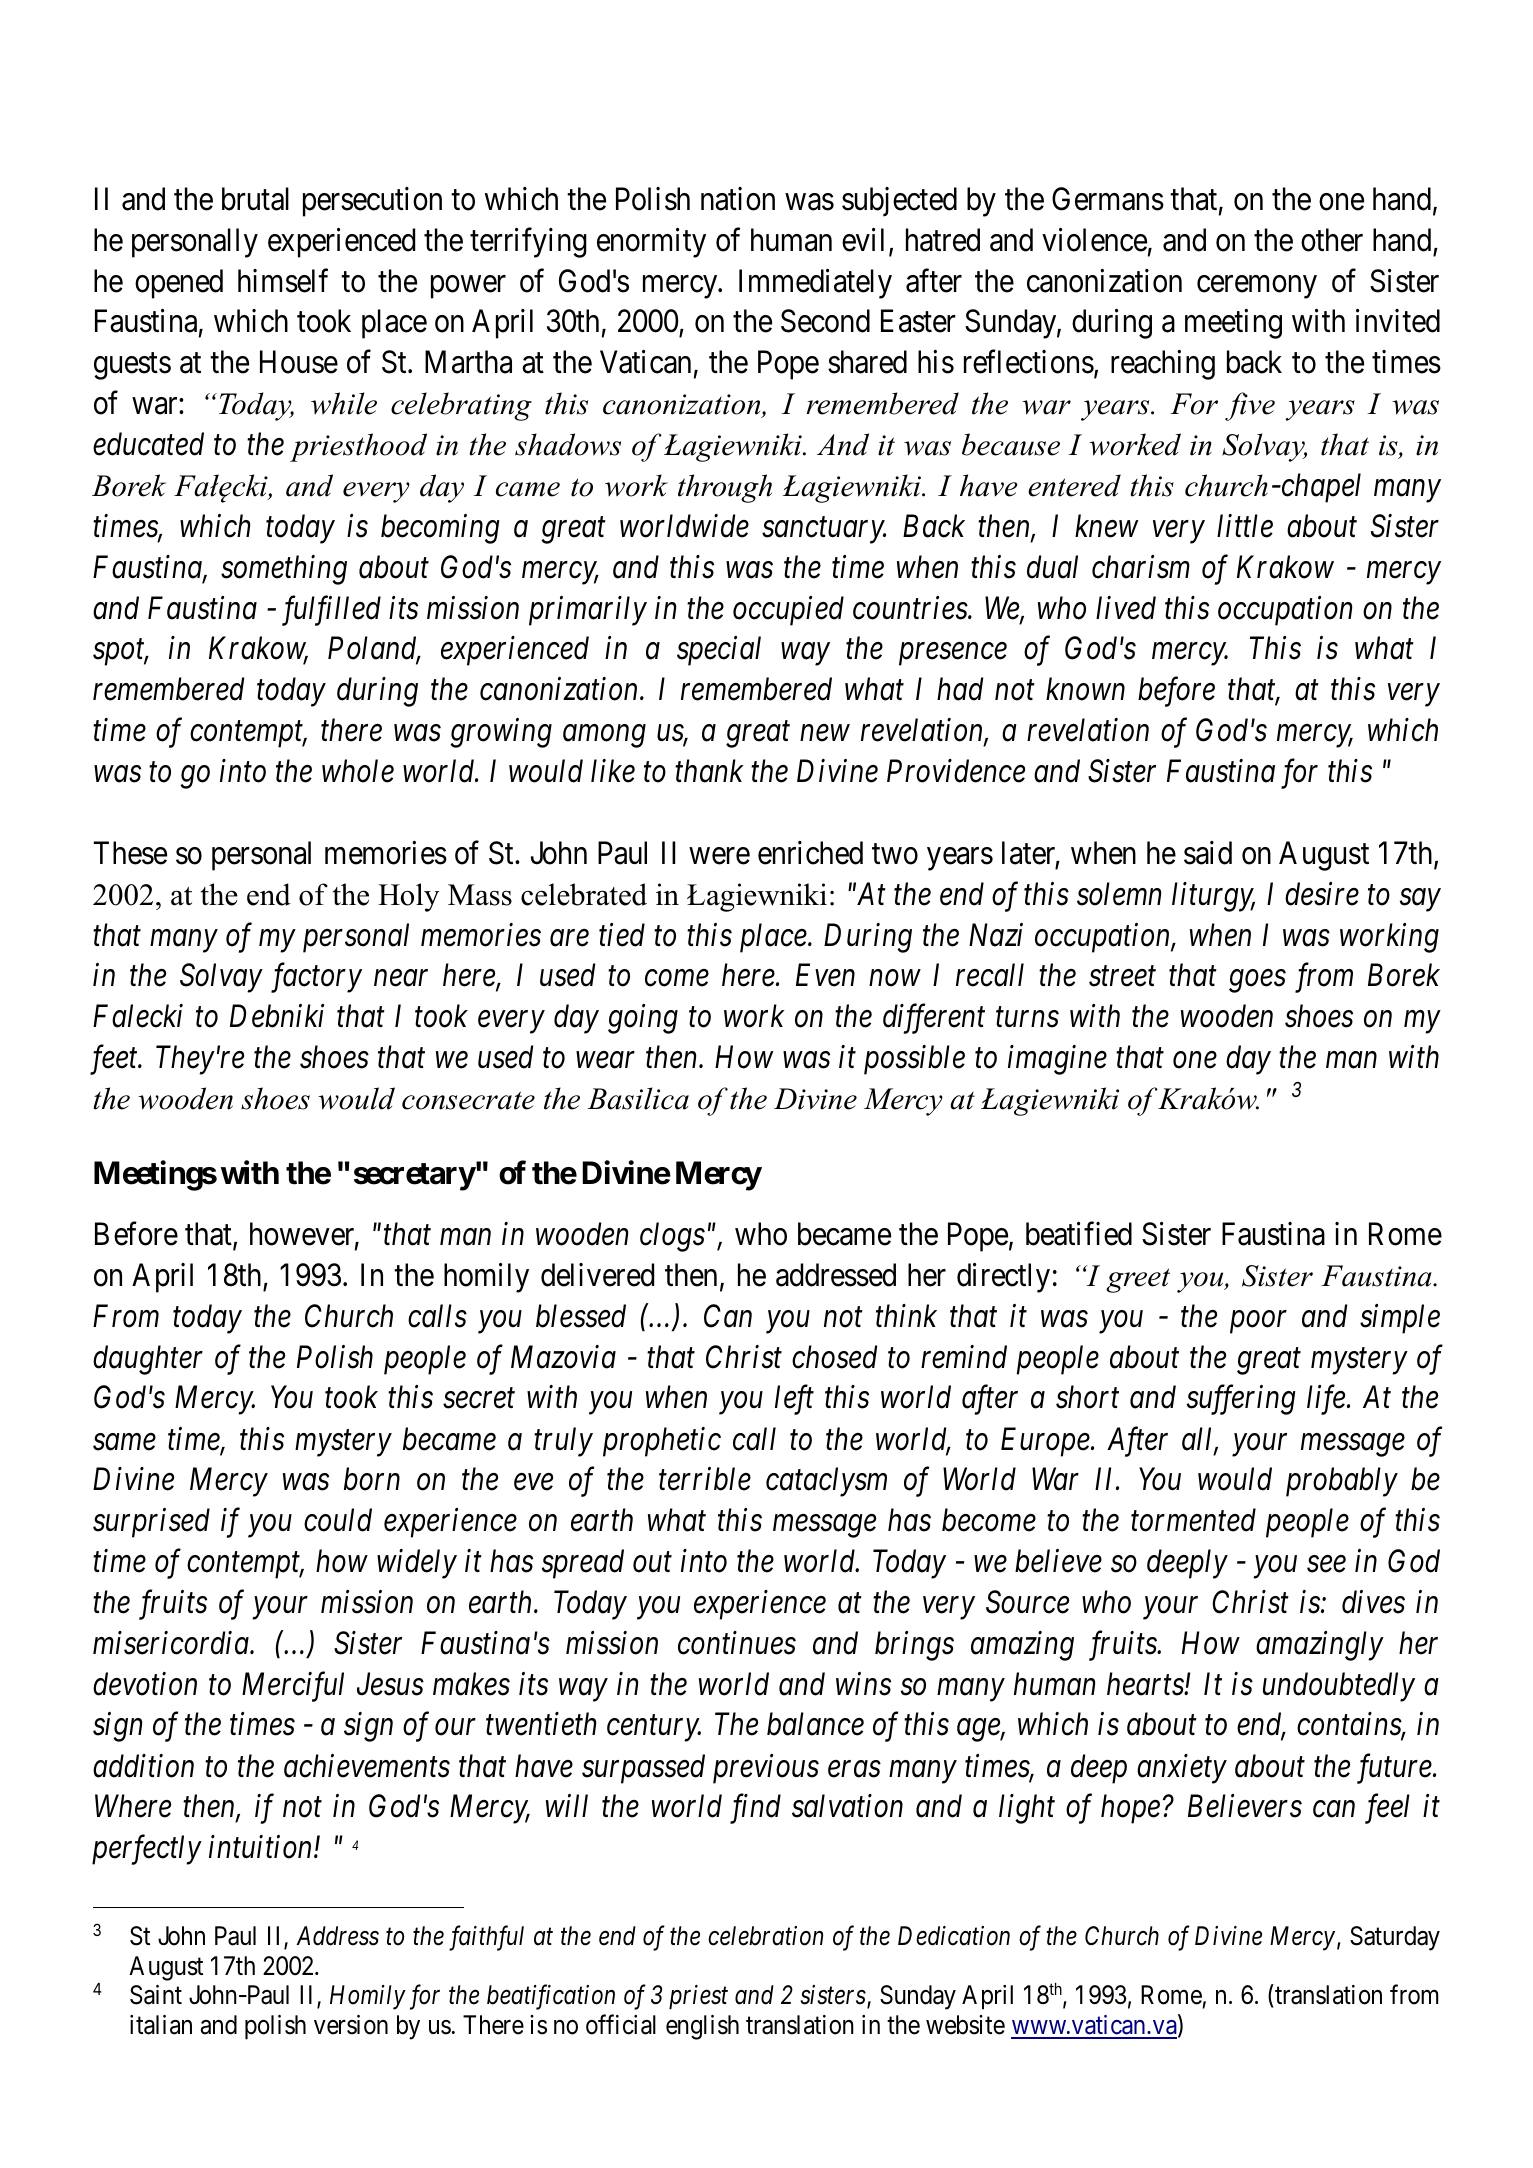 The height and width of the screenshot is (2168, 1533). I want to click on celebration, so click(765, 1936).
